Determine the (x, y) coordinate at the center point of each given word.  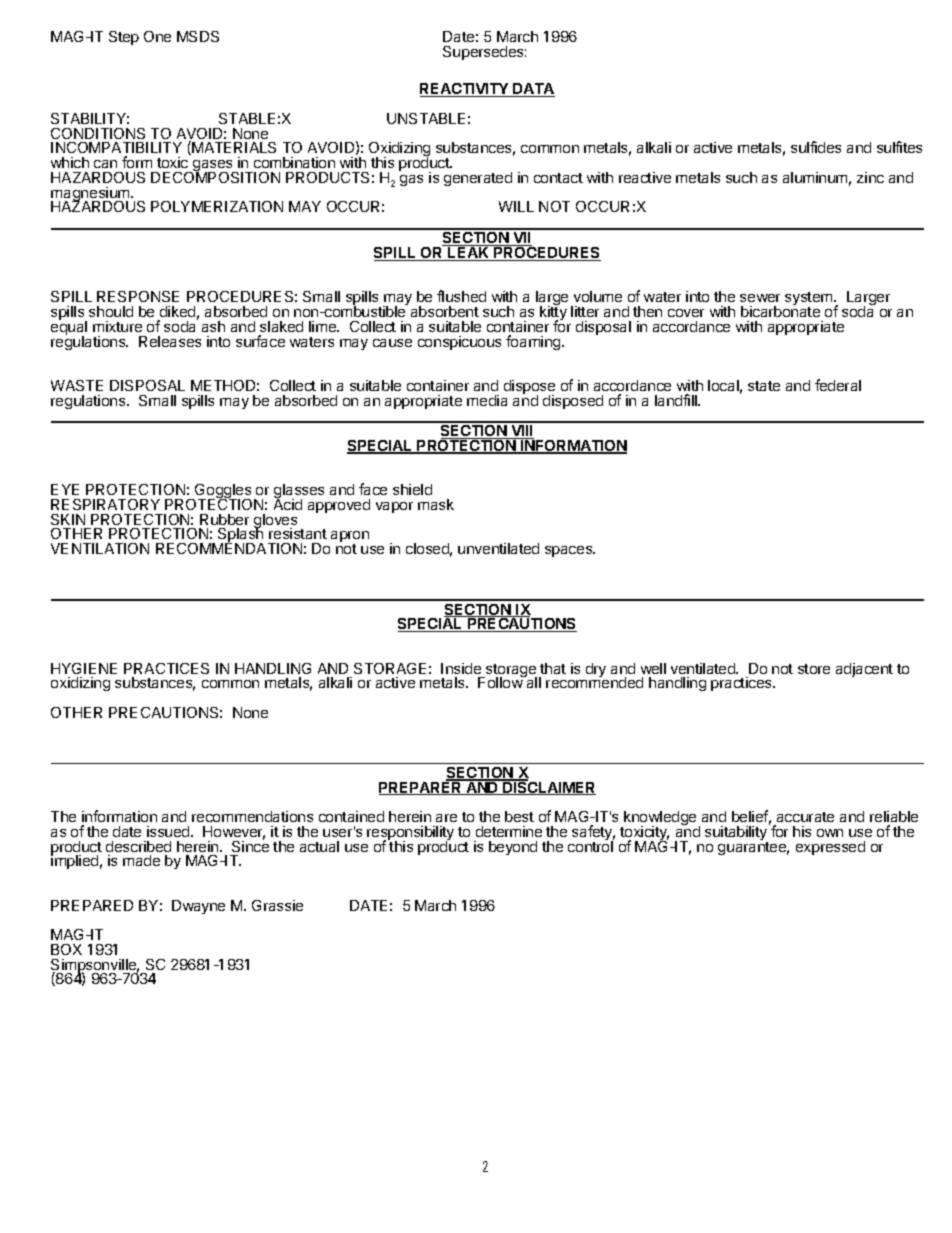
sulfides (816, 147)
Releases (170, 341)
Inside (461, 668)
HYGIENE (84, 668)
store (814, 669)
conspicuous (459, 343)
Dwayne (198, 907)
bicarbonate (780, 310)
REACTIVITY (465, 90)
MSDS (198, 36)
